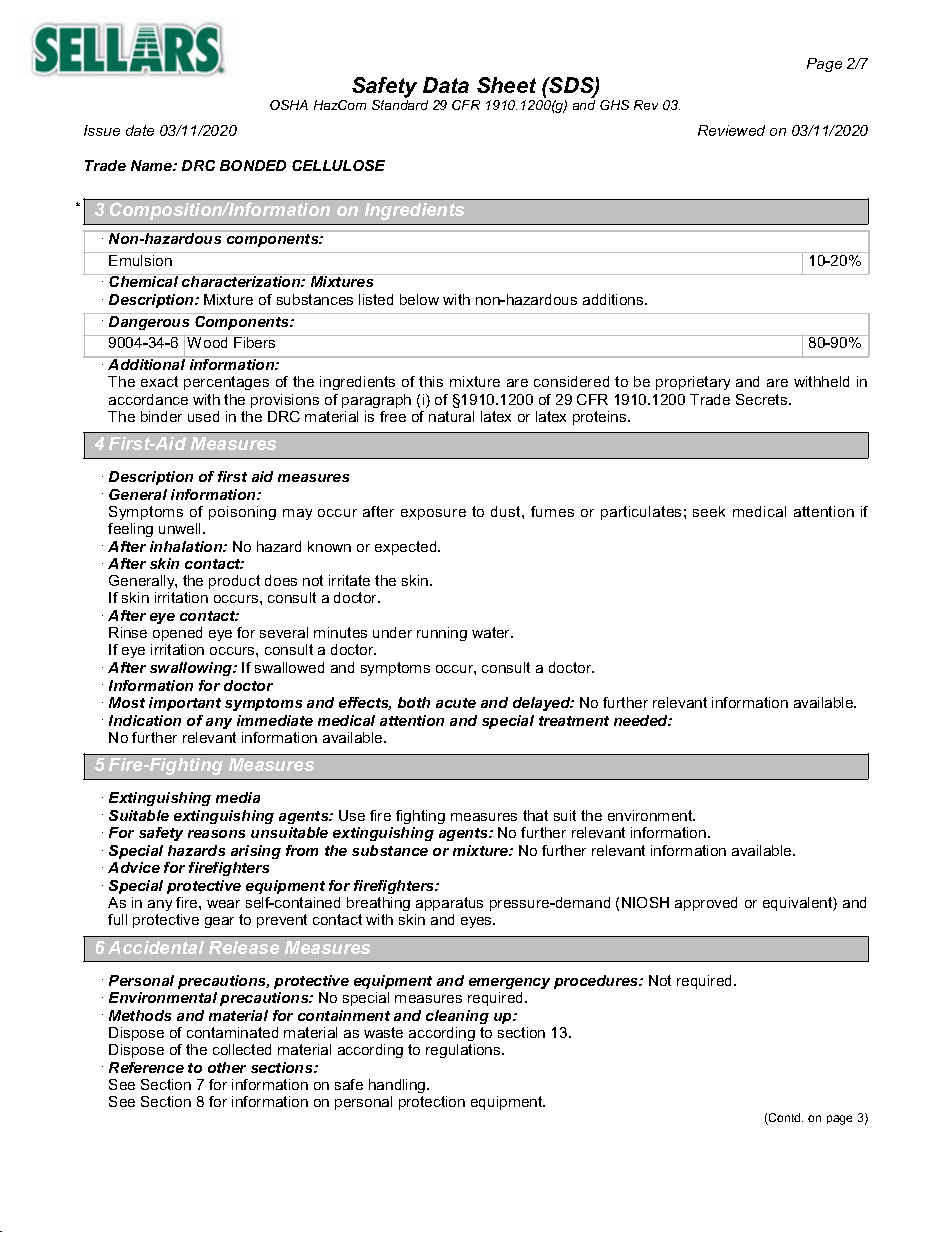 The image size is (952, 1233). I want to click on Data, so click(446, 85).
